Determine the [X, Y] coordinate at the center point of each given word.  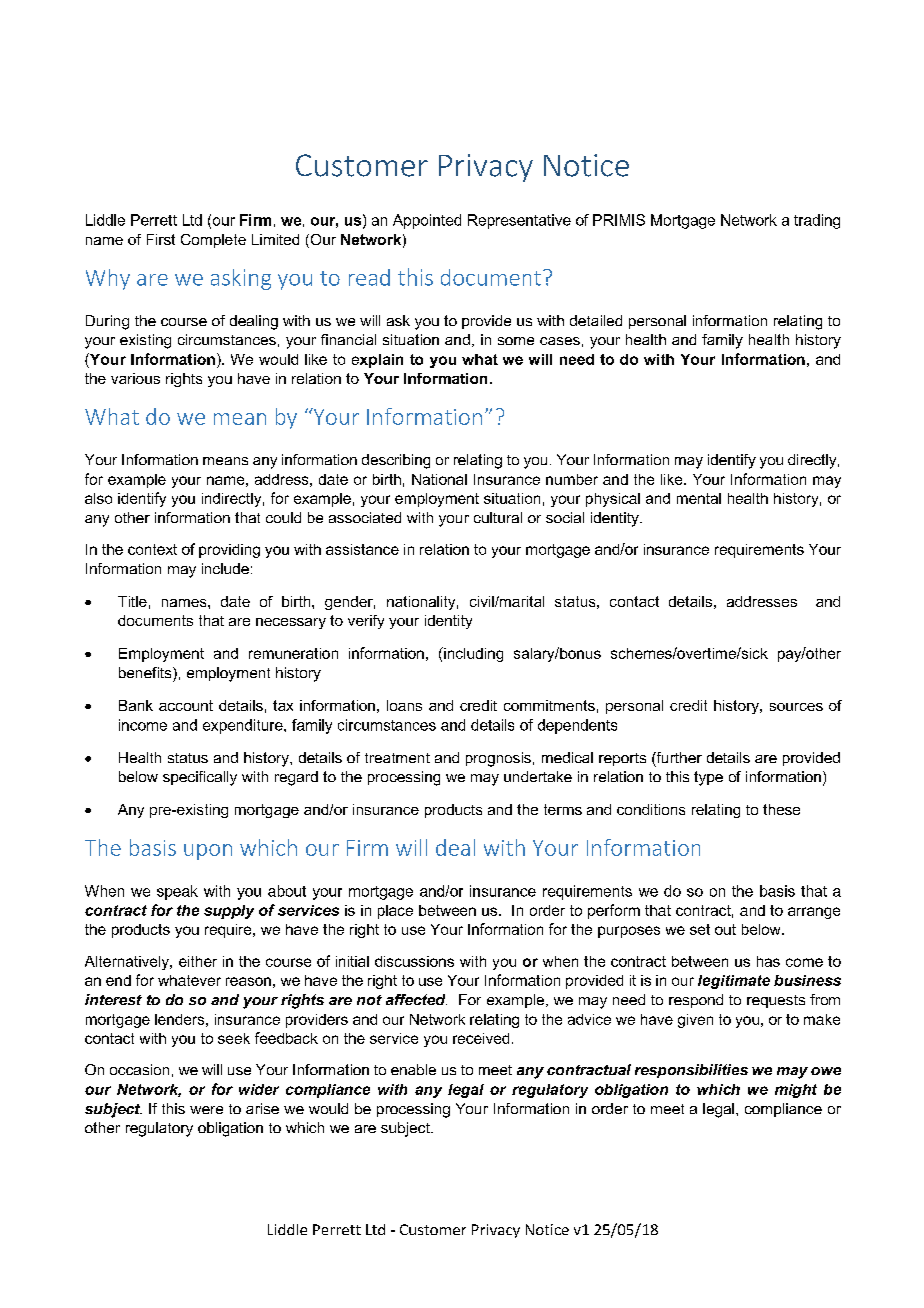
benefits [146, 672]
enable [413, 1069]
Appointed [427, 221]
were [206, 1110]
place [395, 912]
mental [699, 498]
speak [177, 892]
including [472, 654]
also [98, 498]
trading [817, 221]
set [700, 929]
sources [796, 707]
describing [396, 461]
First [161, 239]
